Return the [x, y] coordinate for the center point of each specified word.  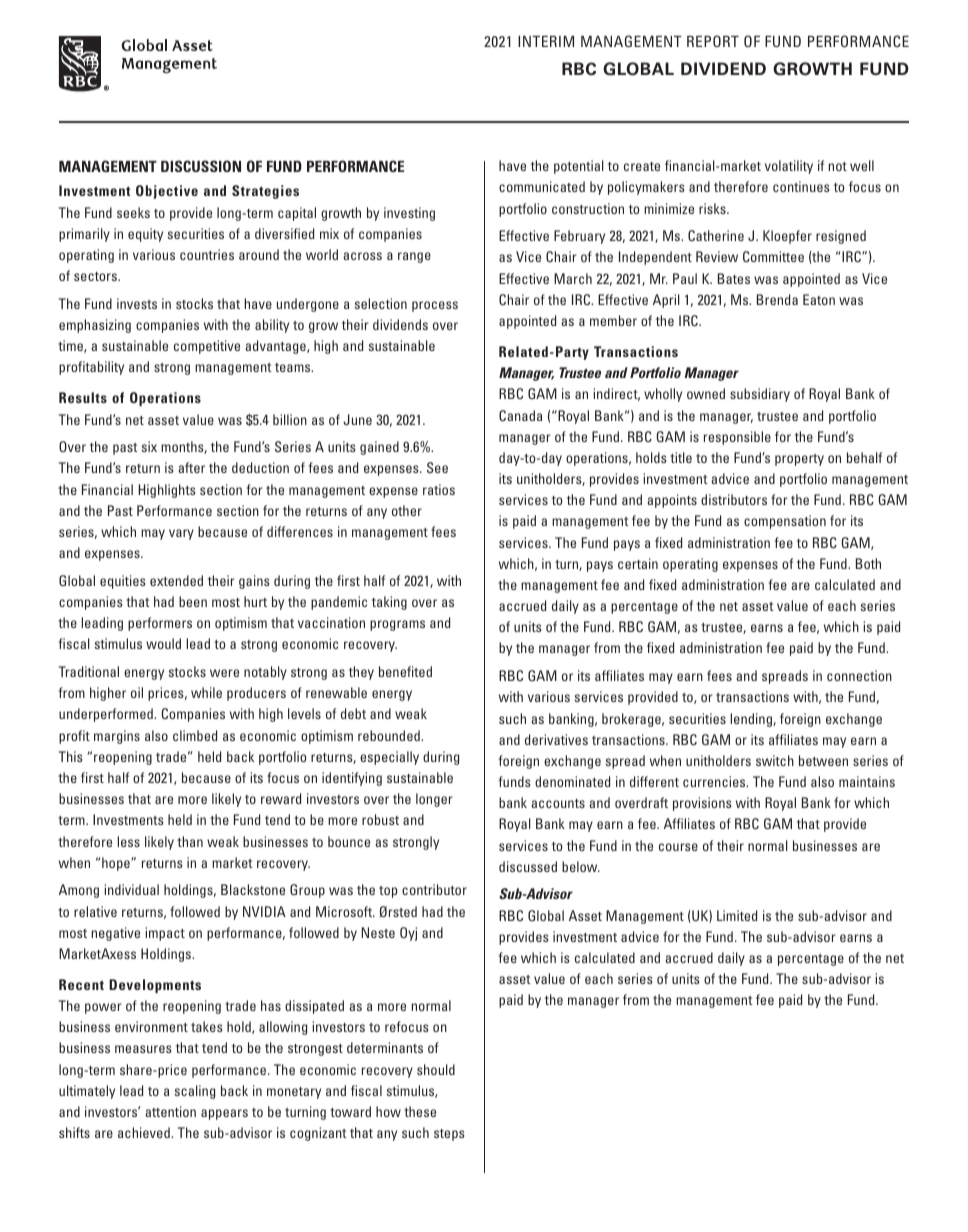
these [420, 1111]
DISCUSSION [201, 166]
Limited [737, 915]
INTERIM [546, 41]
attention [170, 1111]
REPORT [713, 41]
